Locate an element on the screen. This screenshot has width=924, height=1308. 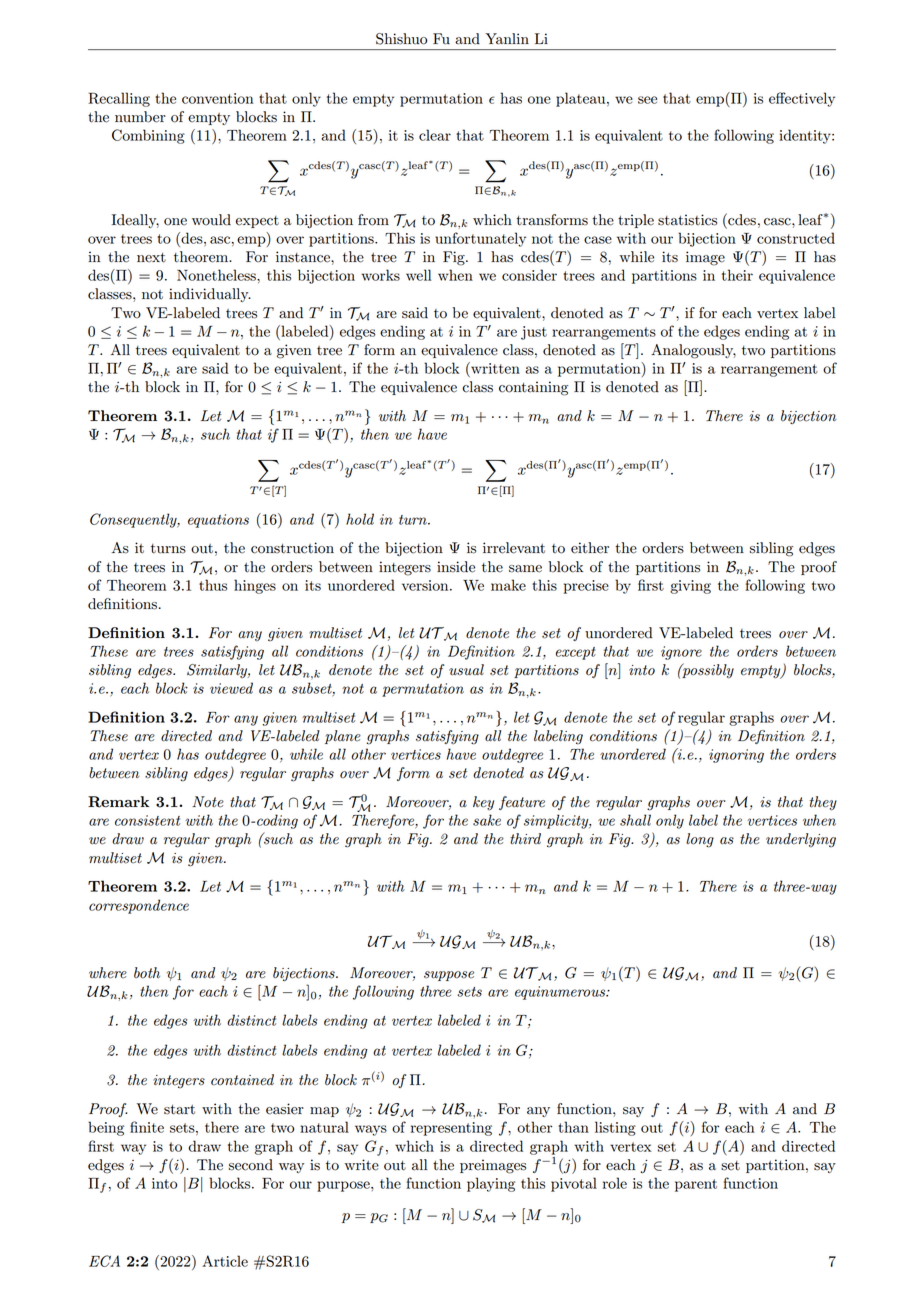
both is located at coordinates (147, 973).
